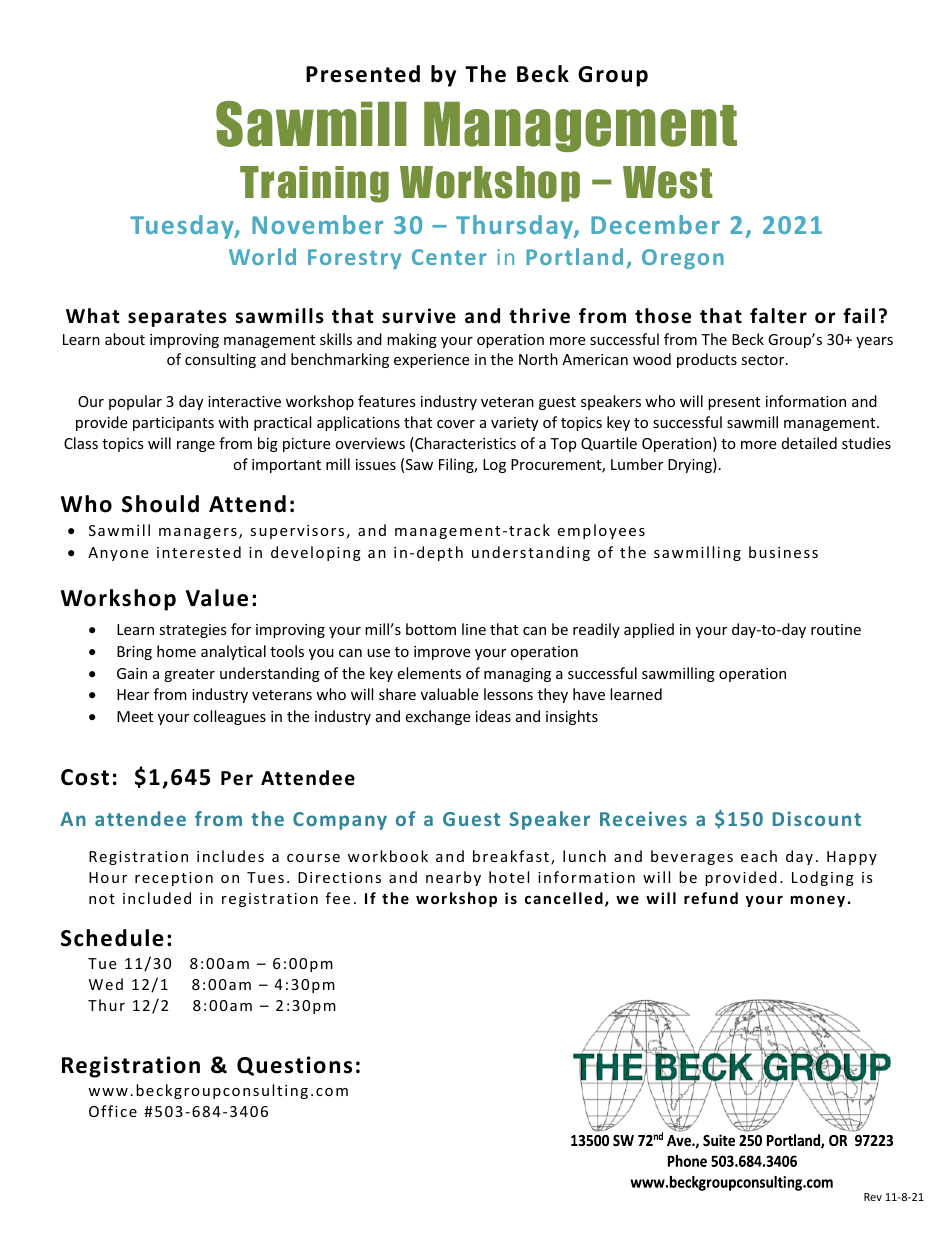 The image size is (952, 1233). What do you see at coordinates (449, 257) in the screenshot?
I see `Center` at bounding box center [449, 257].
